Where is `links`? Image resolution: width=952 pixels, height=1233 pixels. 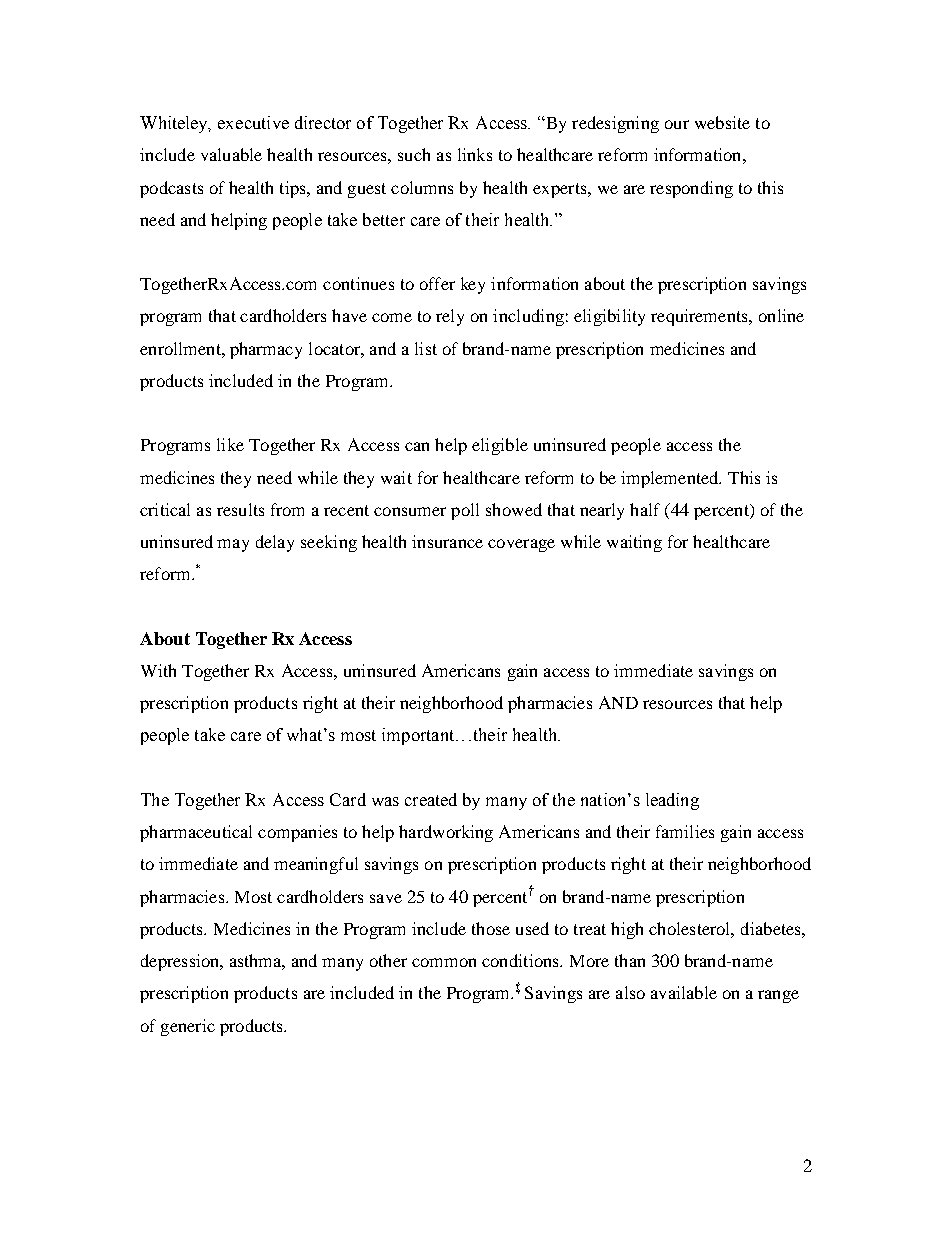
links is located at coordinates (475, 154).
